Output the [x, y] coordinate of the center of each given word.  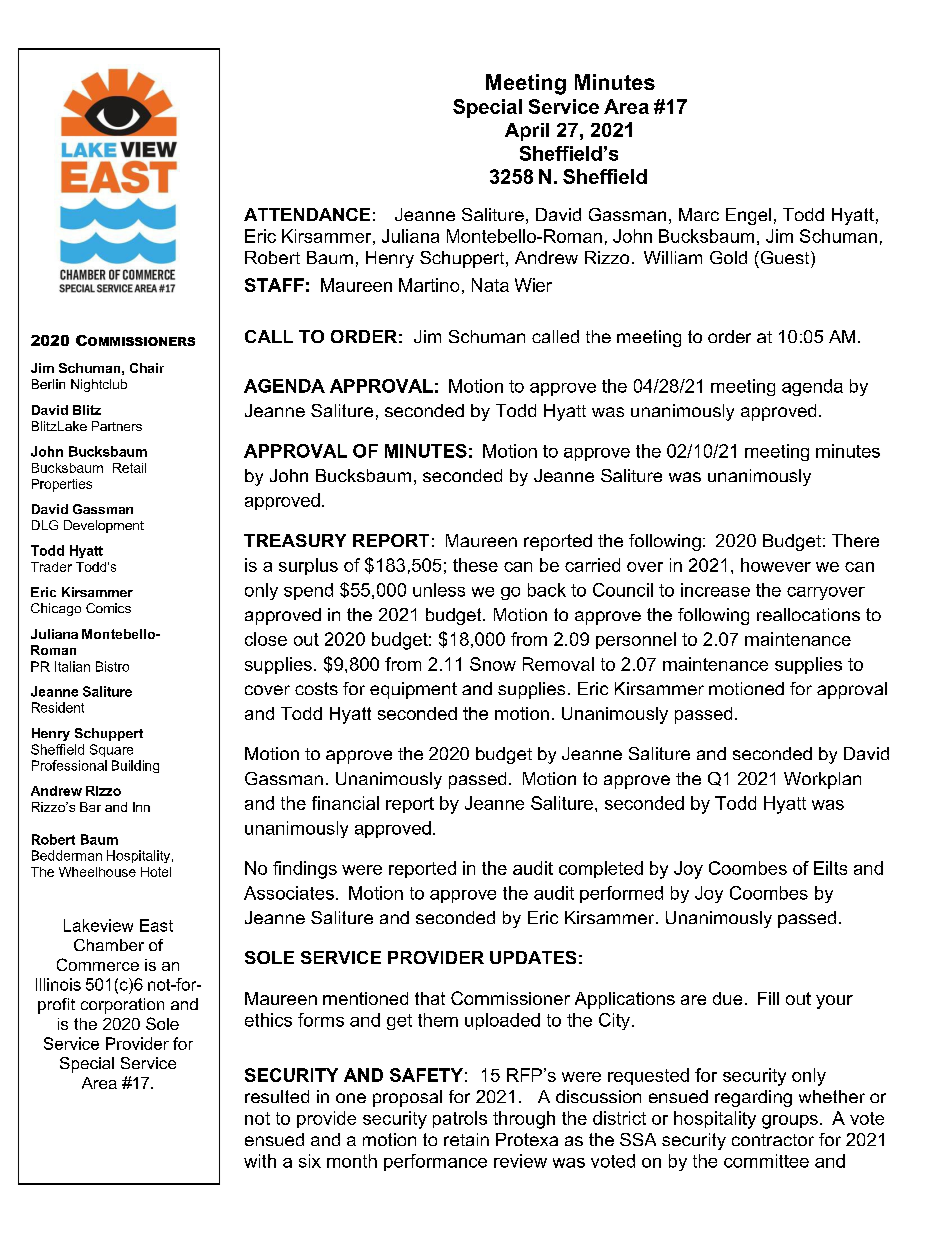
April [527, 132]
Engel [748, 216]
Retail [129, 468]
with [260, 1161]
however [776, 565]
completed [601, 869]
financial [345, 803]
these [475, 565]
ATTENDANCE [307, 214]
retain [466, 1139]
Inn [141, 807]
